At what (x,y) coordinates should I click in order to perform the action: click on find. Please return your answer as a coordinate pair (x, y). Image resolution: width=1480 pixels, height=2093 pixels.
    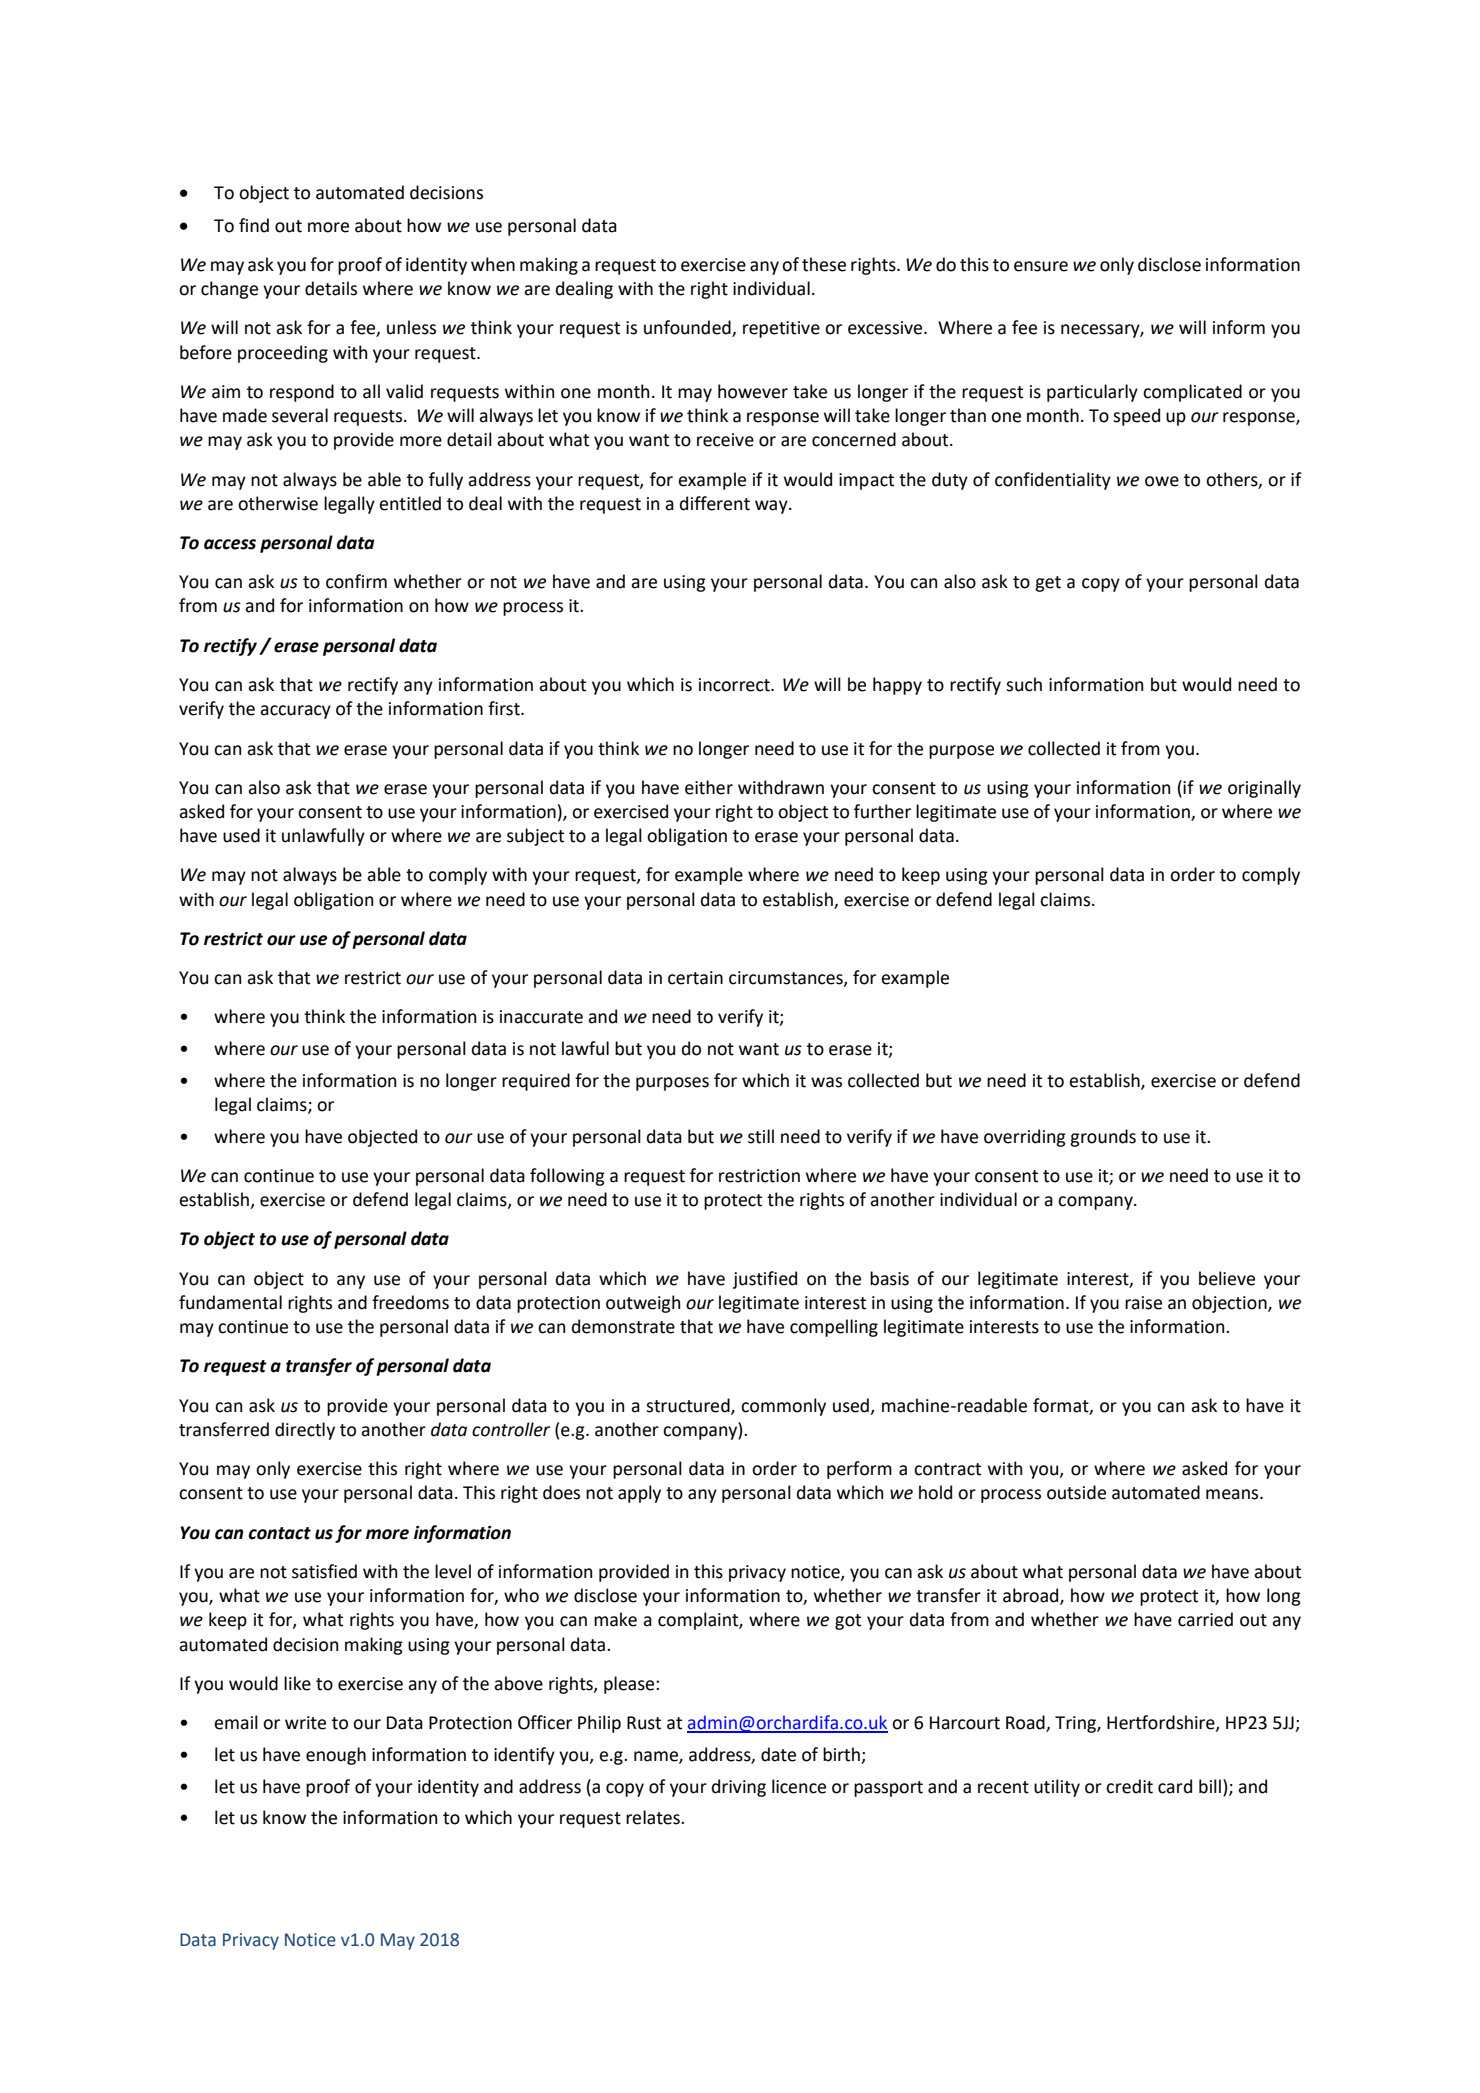
    Looking at the image, I should click on (254, 225).
